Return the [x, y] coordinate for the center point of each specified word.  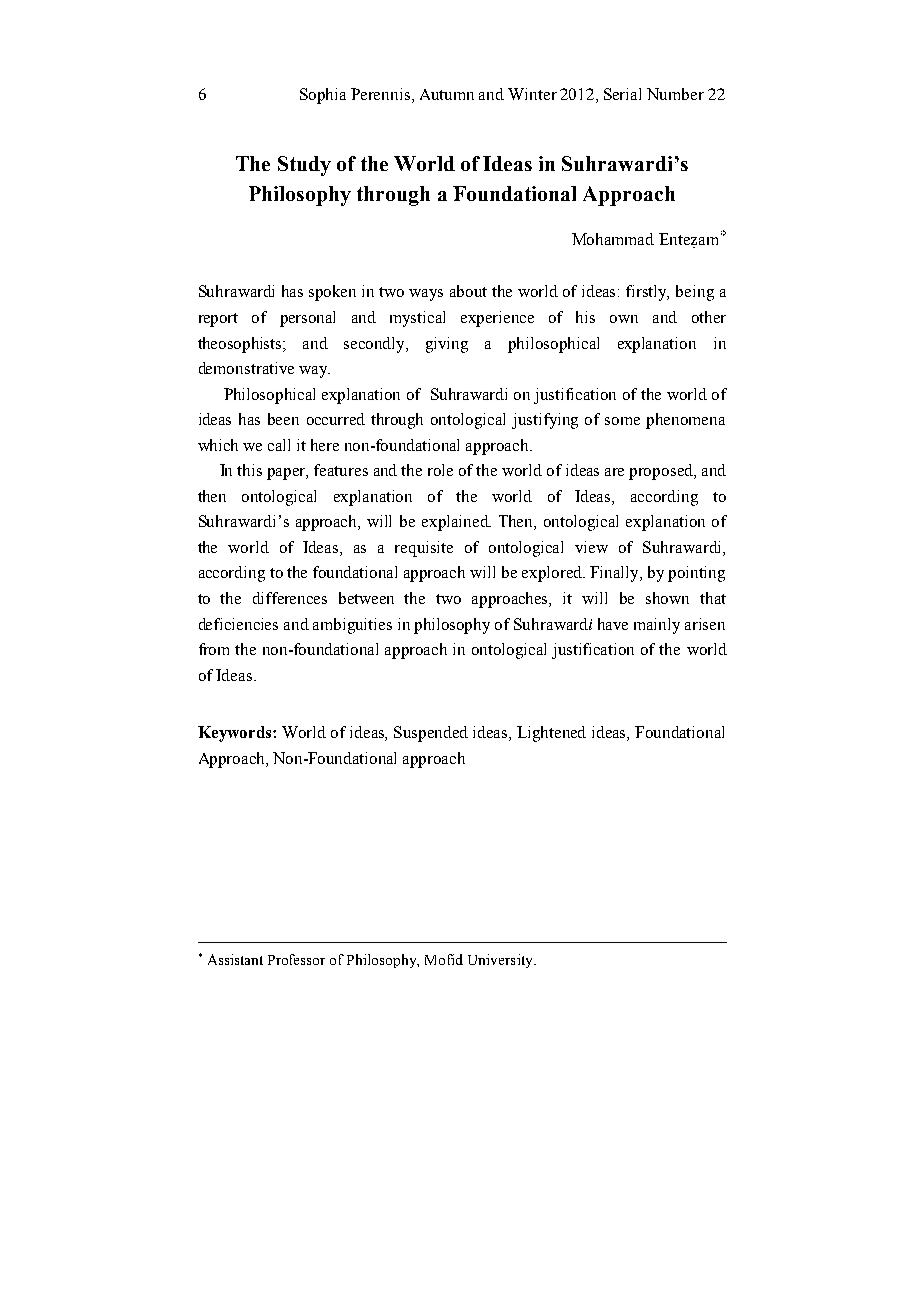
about [468, 291]
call [279, 445]
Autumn [447, 94]
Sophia [323, 96]
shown [667, 598]
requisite [424, 549]
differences [290, 598]
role [440, 470]
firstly [647, 293]
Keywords [236, 734]
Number [675, 94]
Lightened [551, 734]
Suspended [431, 734]
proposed [662, 472]
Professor [296, 959]
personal [307, 319]
